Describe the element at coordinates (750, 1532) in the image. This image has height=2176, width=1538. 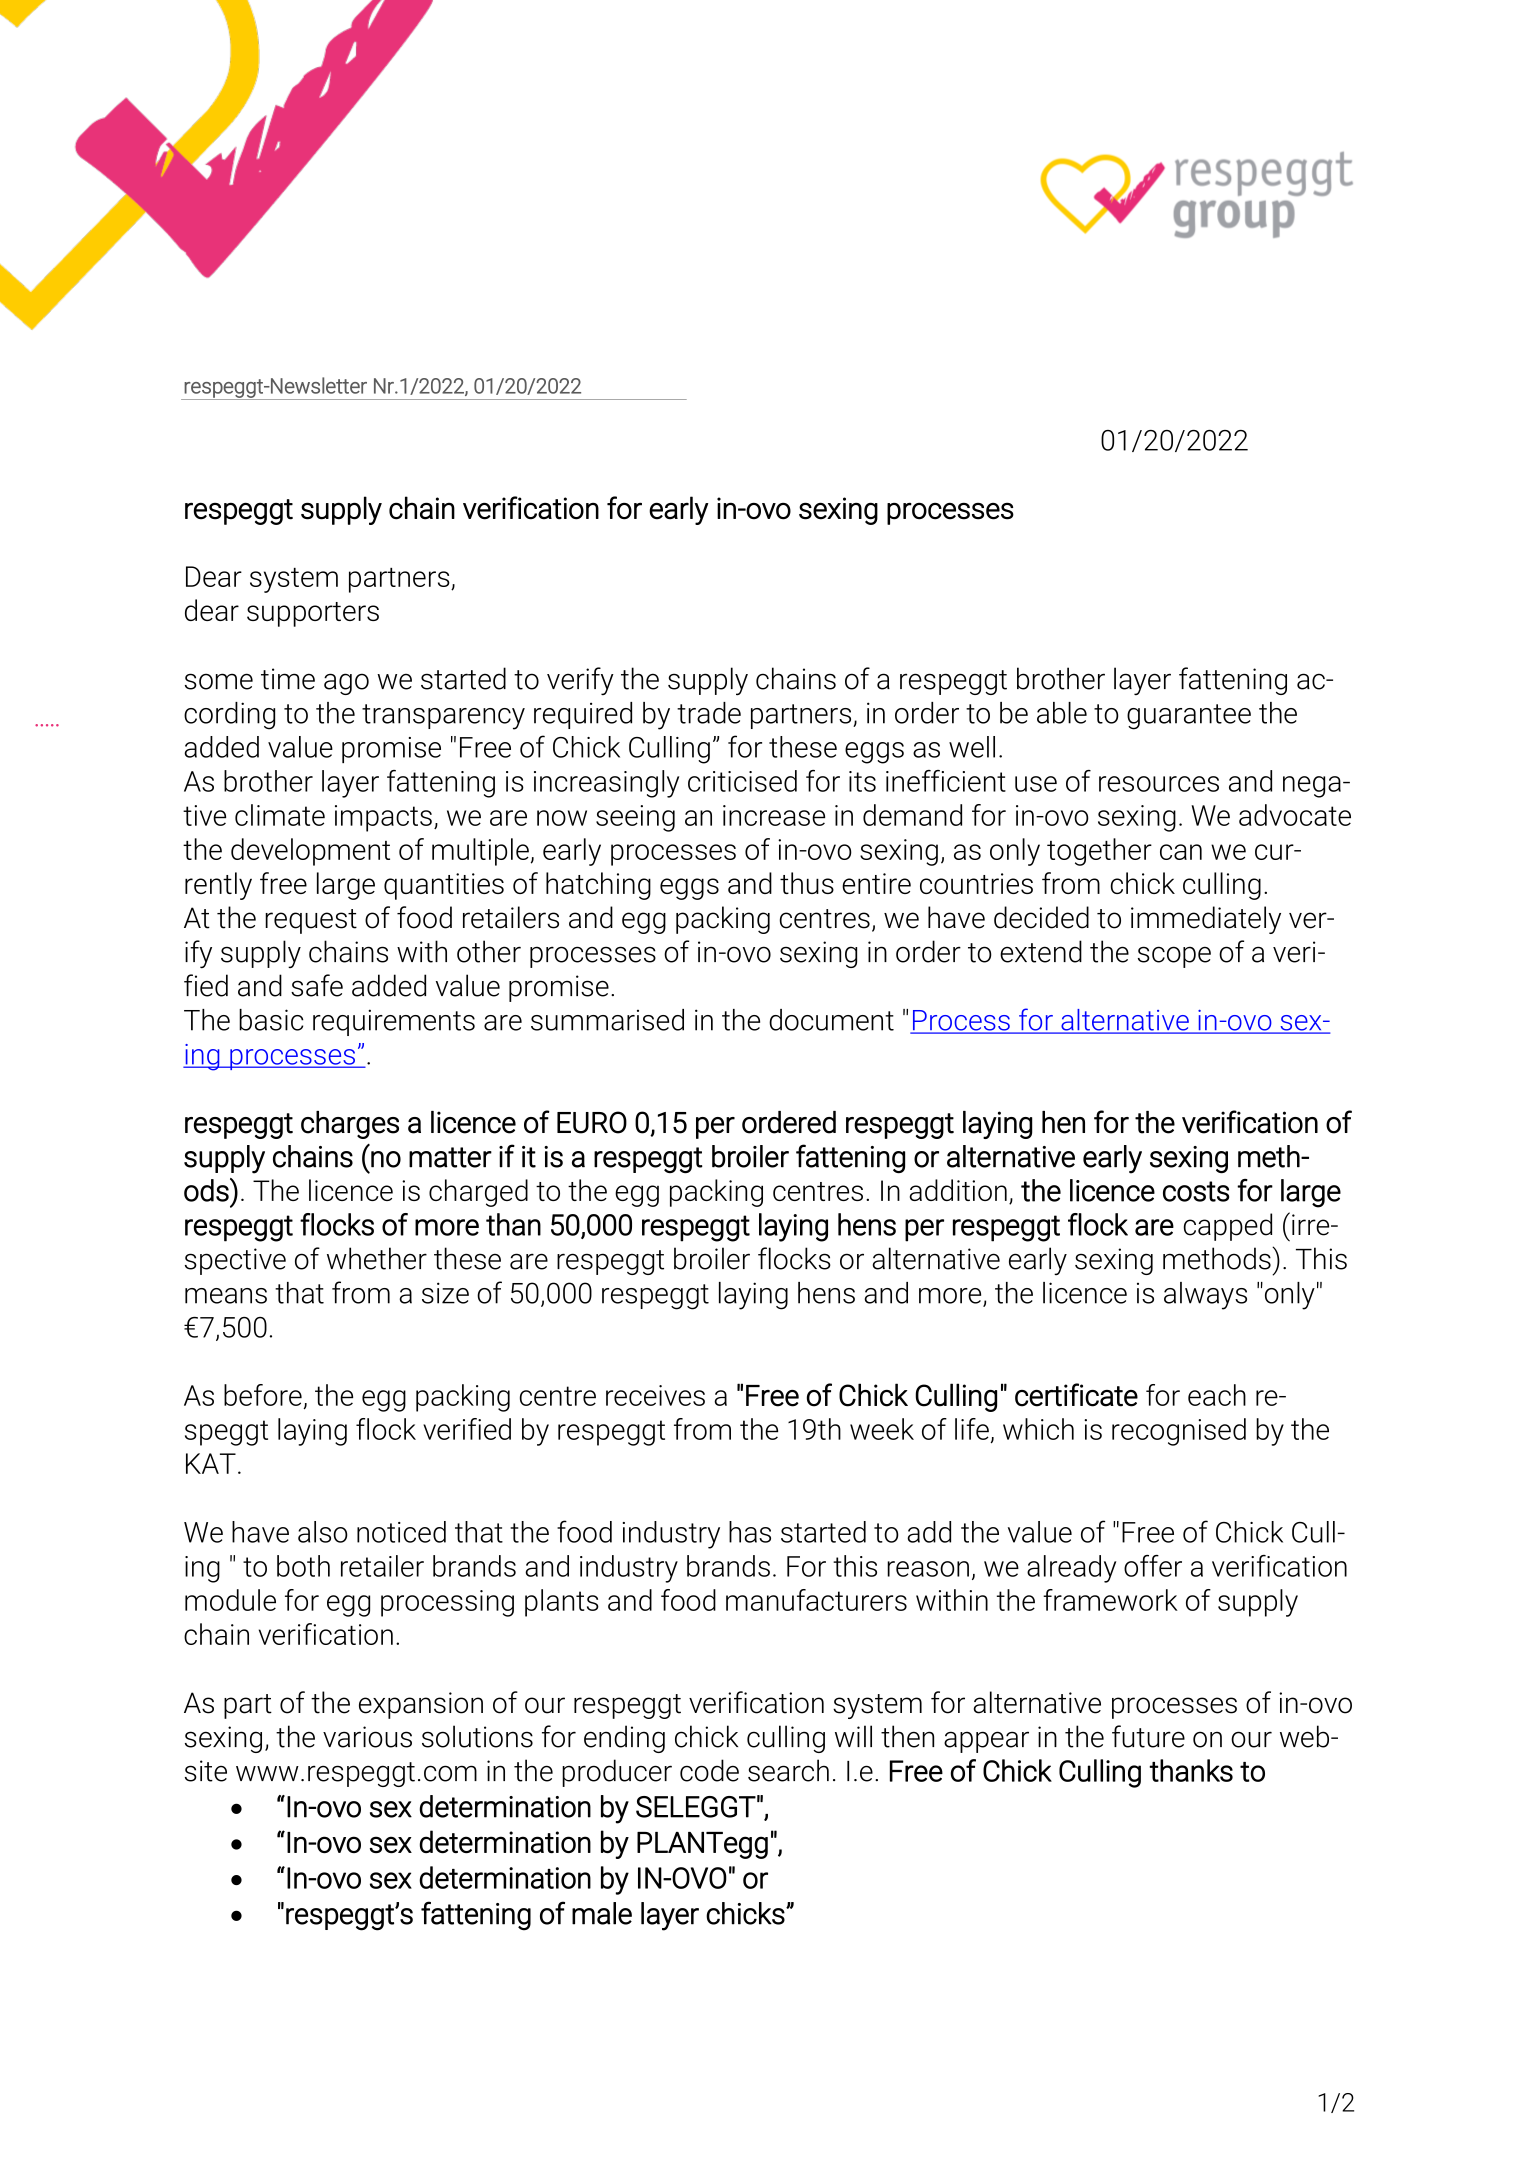
I see `has` at that location.
